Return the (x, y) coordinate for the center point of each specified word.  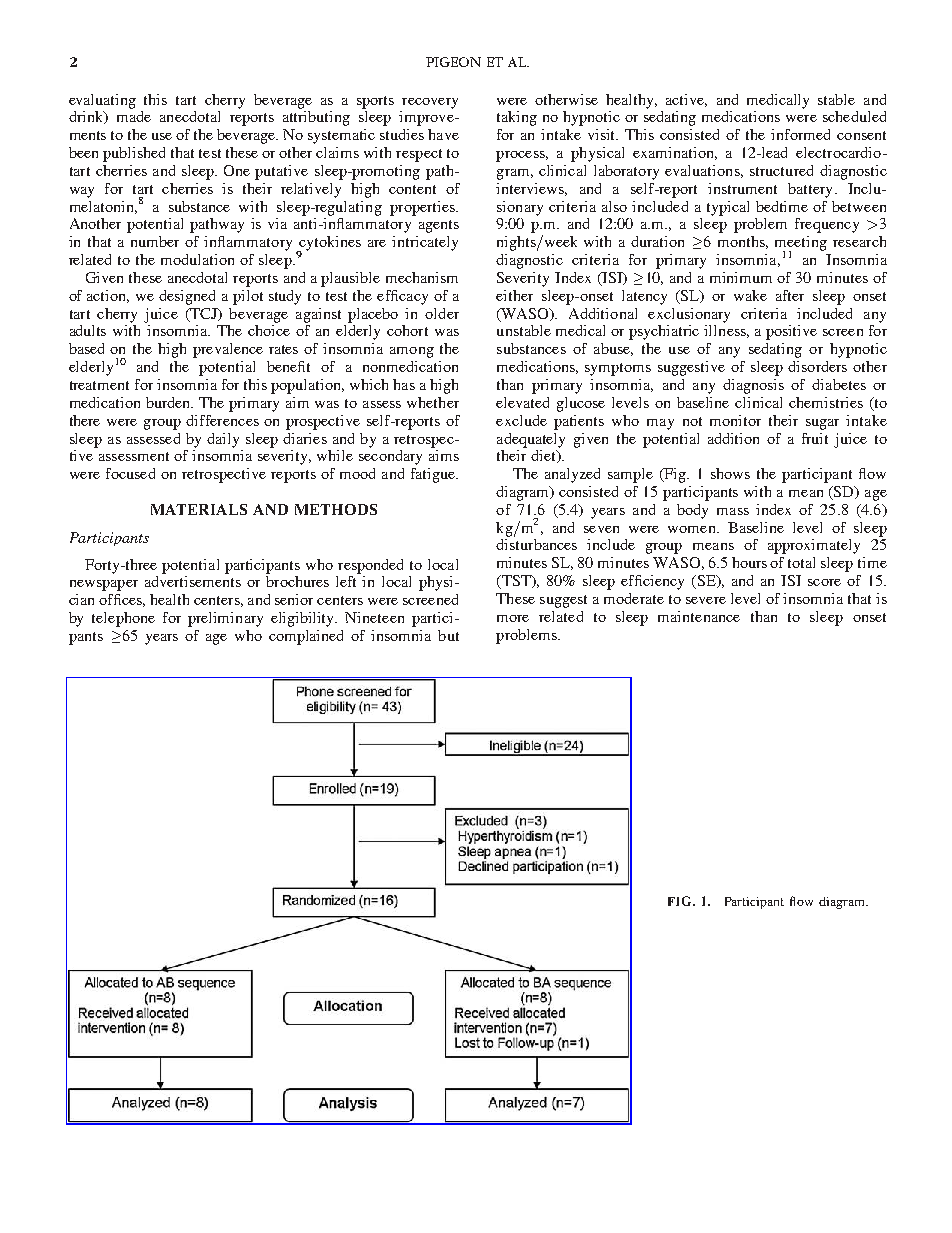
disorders (817, 366)
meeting (801, 244)
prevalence (228, 350)
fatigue (434, 475)
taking (517, 118)
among (412, 352)
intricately (425, 243)
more (513, 618)
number (155, 241)
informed (800, 134)
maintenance (699, 616)
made (134, 116)
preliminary (225, 619)
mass (733, 511)
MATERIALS (199, 509)
